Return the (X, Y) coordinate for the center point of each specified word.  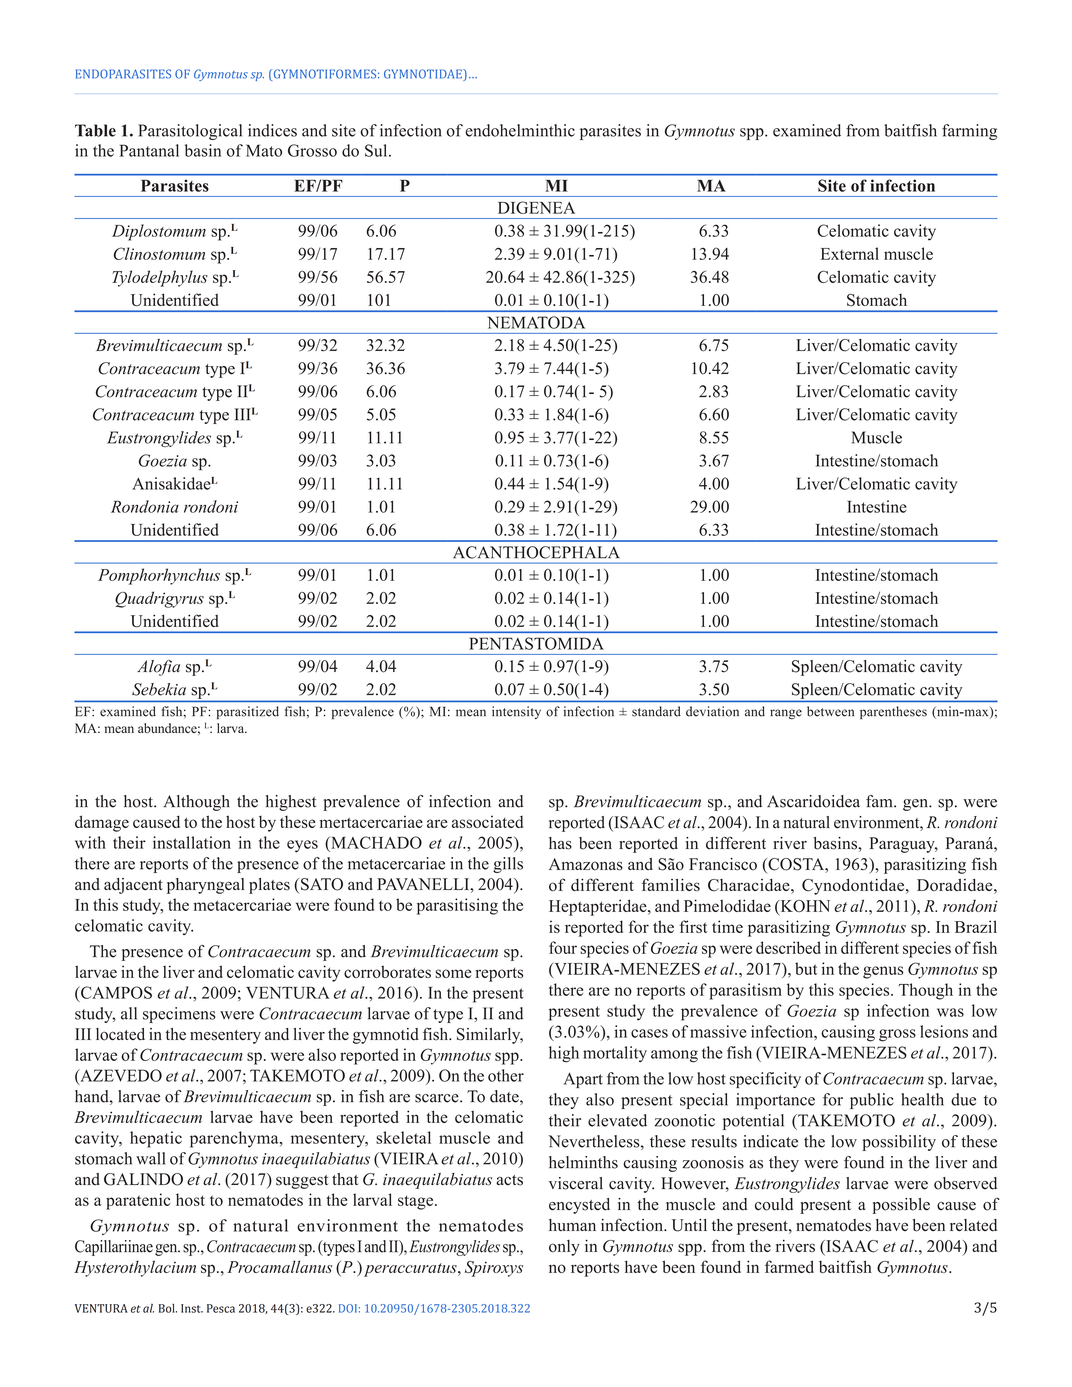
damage (102, 823)
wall (150, 1158)
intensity (516, 712)
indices (272, 130)
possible (901, 1206)
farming (969, 132)
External (850, 253)
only (564, 1248)
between (830, 711)
